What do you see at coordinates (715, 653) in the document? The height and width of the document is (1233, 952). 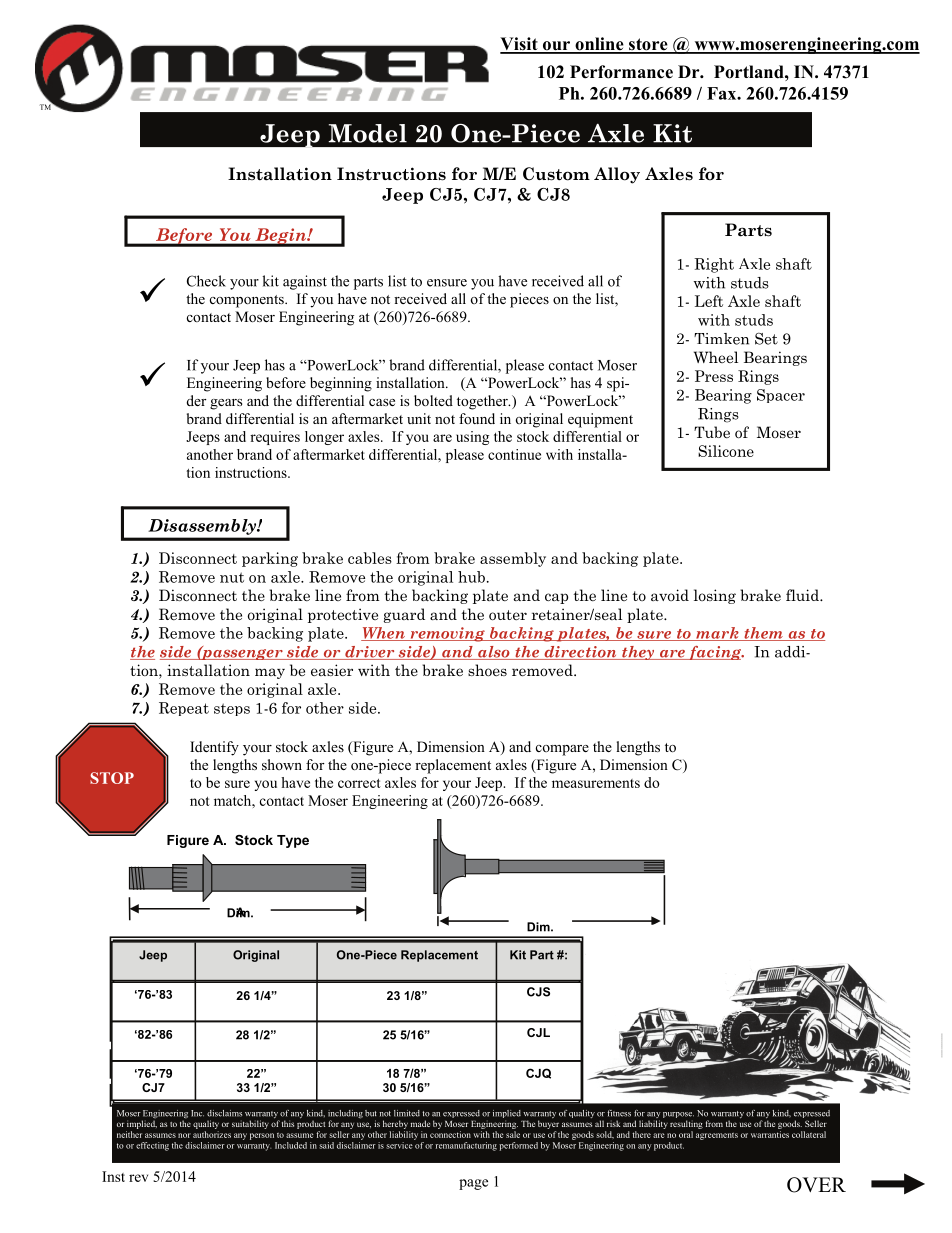 I see `facing` at bounding box center [715, 653].
